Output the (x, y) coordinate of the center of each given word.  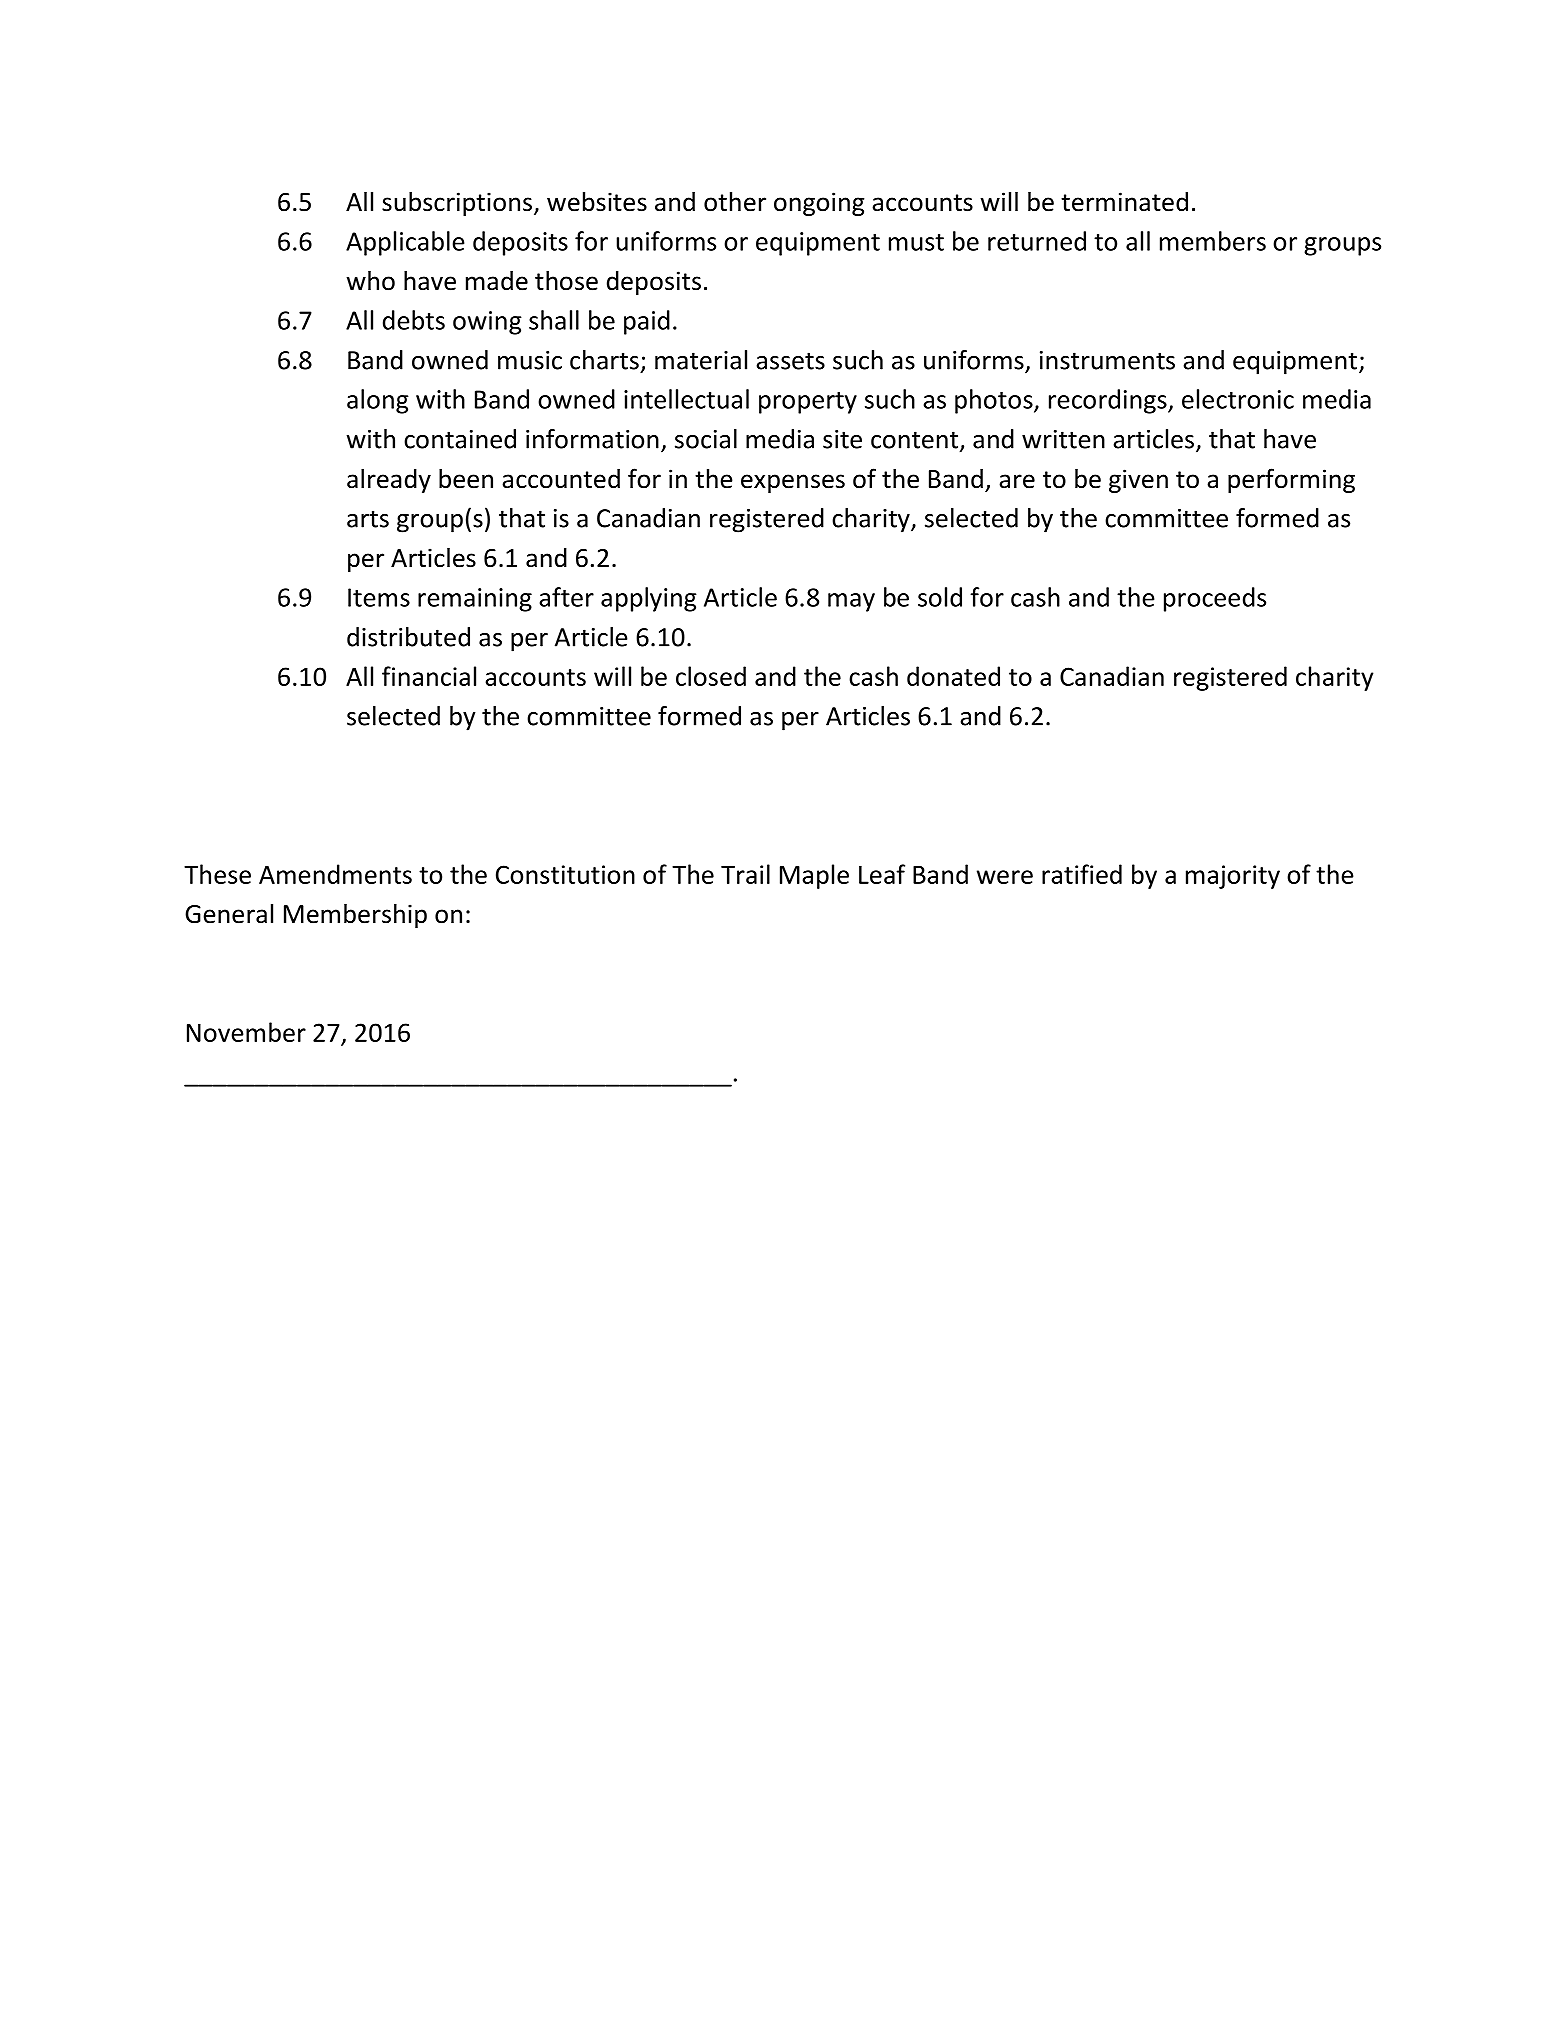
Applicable (405, 243)
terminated (1124, 202)
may (851, 602)
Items (379, 597)
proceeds (1215, 599)
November (246, 1032)
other (735, 202)
